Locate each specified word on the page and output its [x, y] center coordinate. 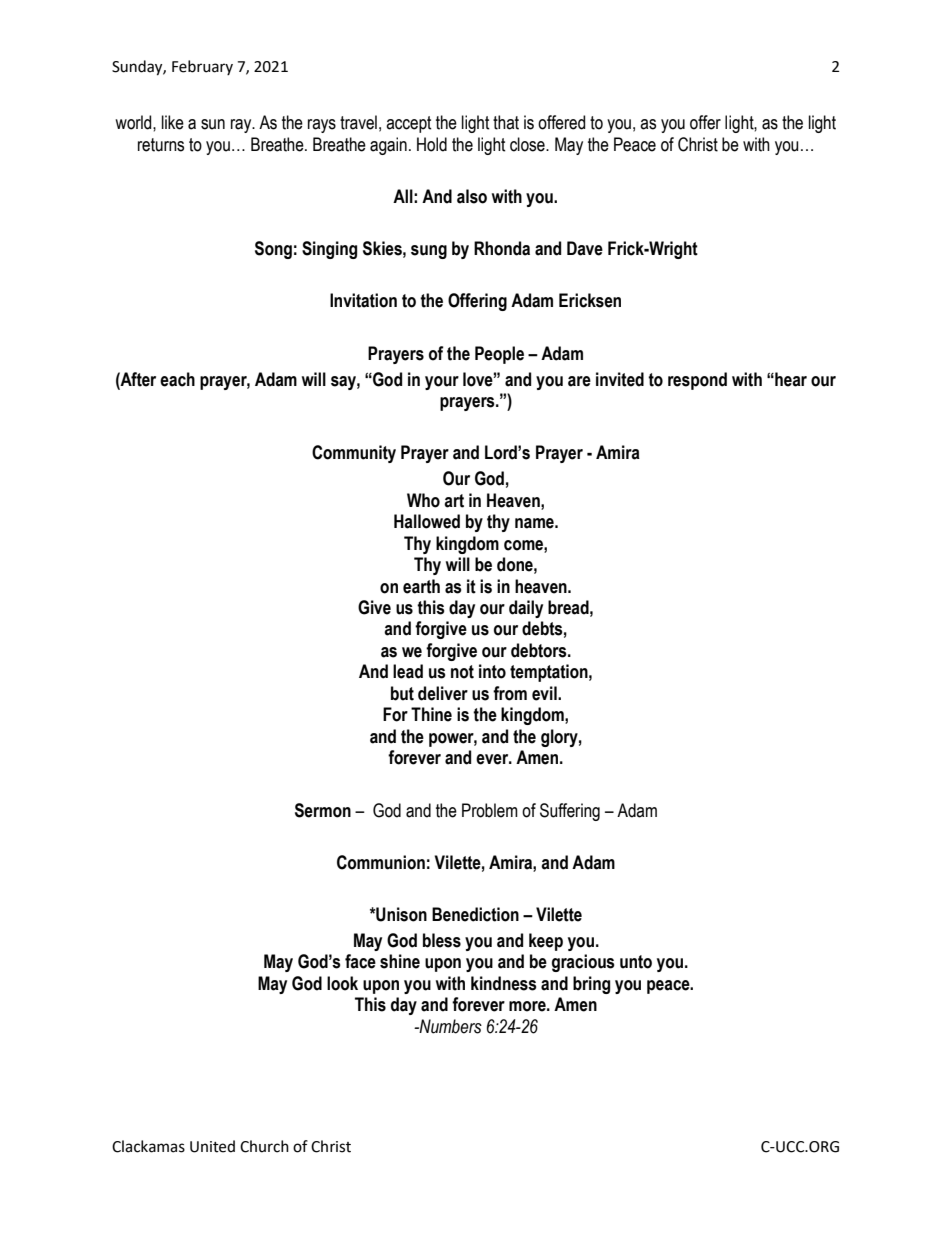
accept [409, 124]
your [442, 383]
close [528, 144]
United [212, 1146]
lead [408, 671]
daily [526, 609]
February [202, 67]
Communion [381, 862]
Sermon [323, 810]
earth [421, 586]
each [177, 379]
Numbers [450, 1026]
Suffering [570, 812]
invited [620, 379]
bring [591, 985]
